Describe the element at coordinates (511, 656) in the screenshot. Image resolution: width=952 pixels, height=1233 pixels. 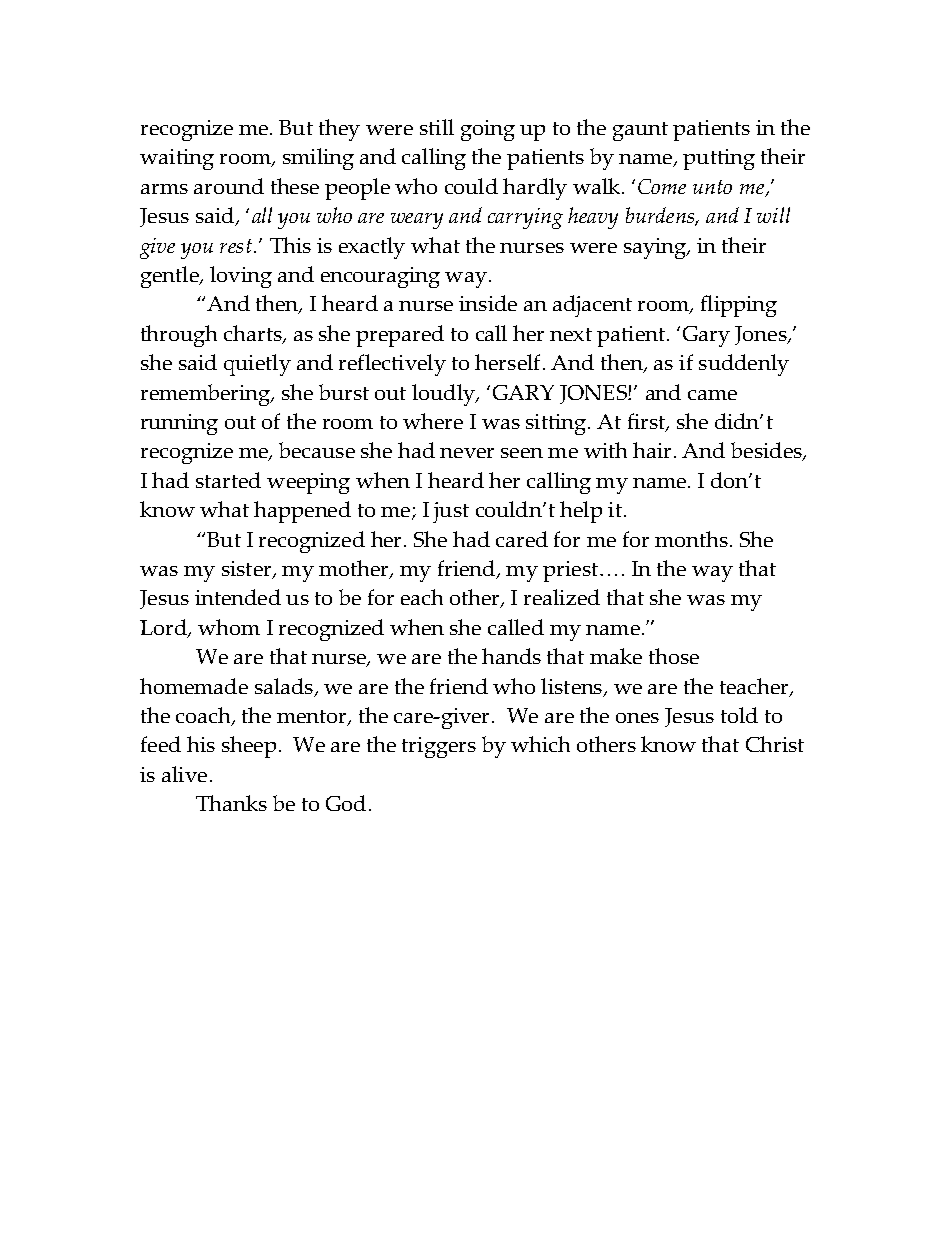
I see `hands` at that location.
